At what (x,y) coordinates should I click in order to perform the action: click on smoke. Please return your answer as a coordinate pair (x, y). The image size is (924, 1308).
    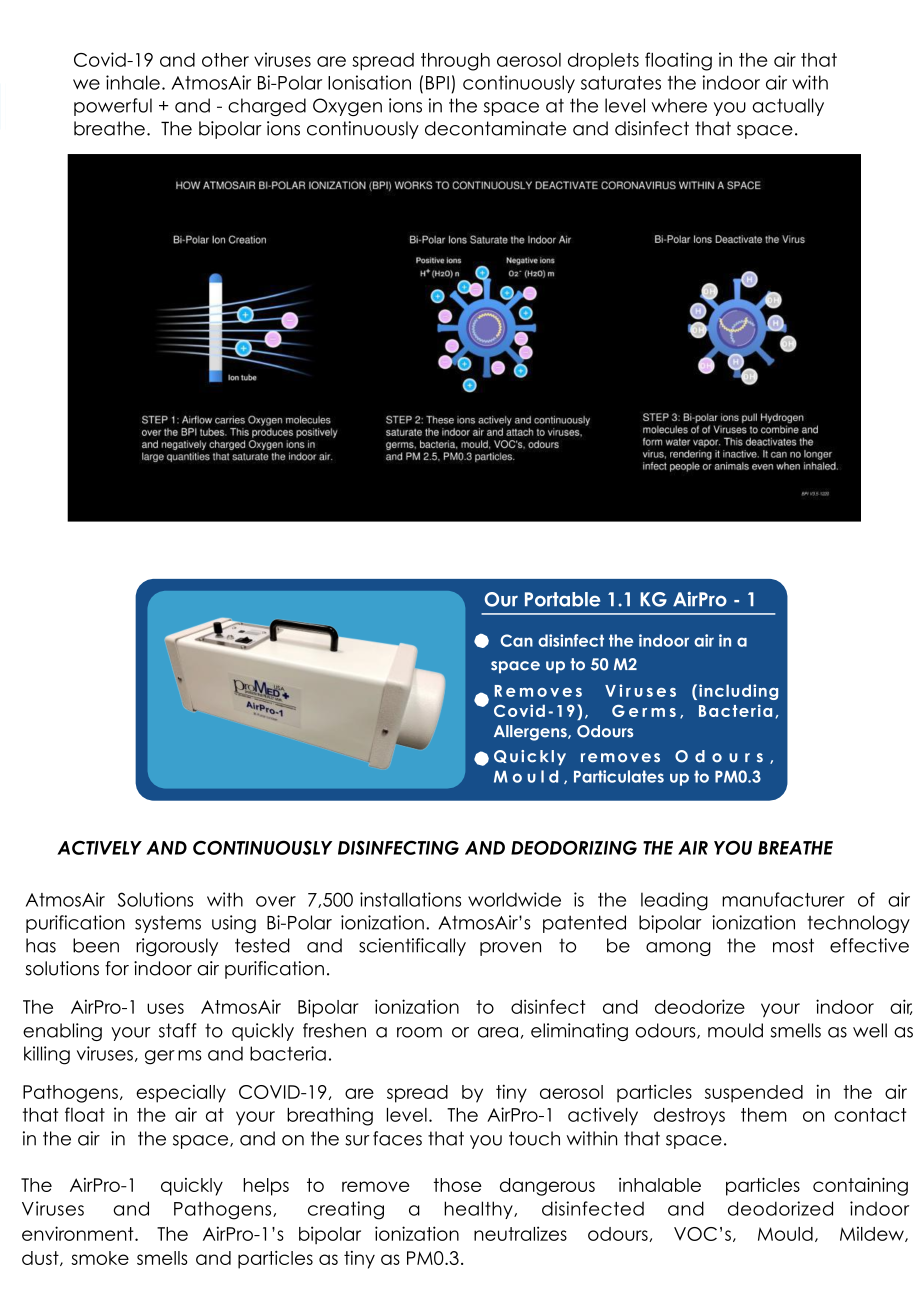
    Looking at the image, I should click on (100, 1258).
